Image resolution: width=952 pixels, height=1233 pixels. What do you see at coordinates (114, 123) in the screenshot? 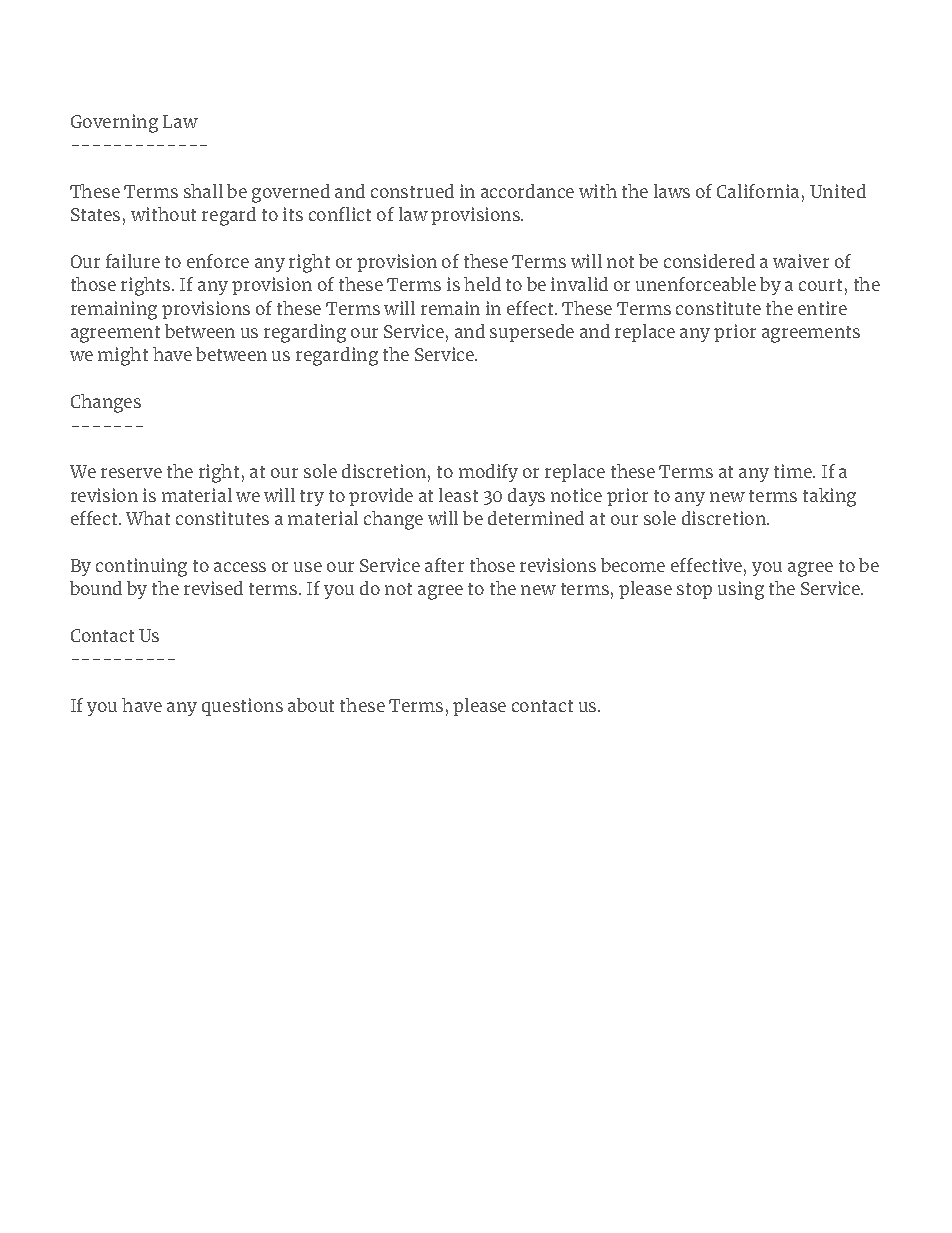
I see `Governing` at bounding box center [114, 123].
